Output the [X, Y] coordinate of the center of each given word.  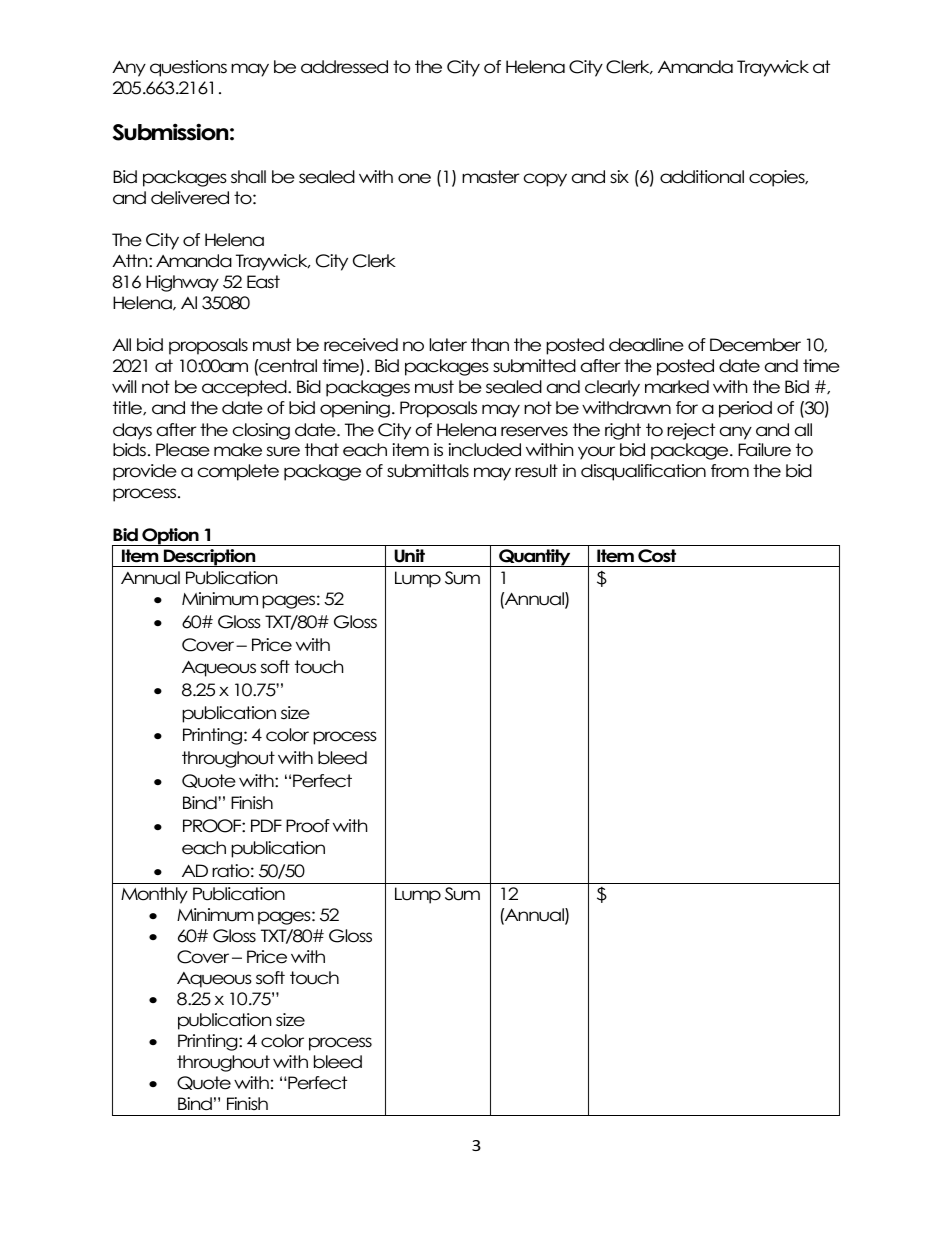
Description [210, 558]
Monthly [154, 895]
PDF [266, 825]
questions [188, 68]
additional [702, 177]
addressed [344, 67]
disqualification [643, 472]
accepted [245, 388]
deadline [646, 345]
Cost [657, 556]
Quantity [535, 558]
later [448, 345]
